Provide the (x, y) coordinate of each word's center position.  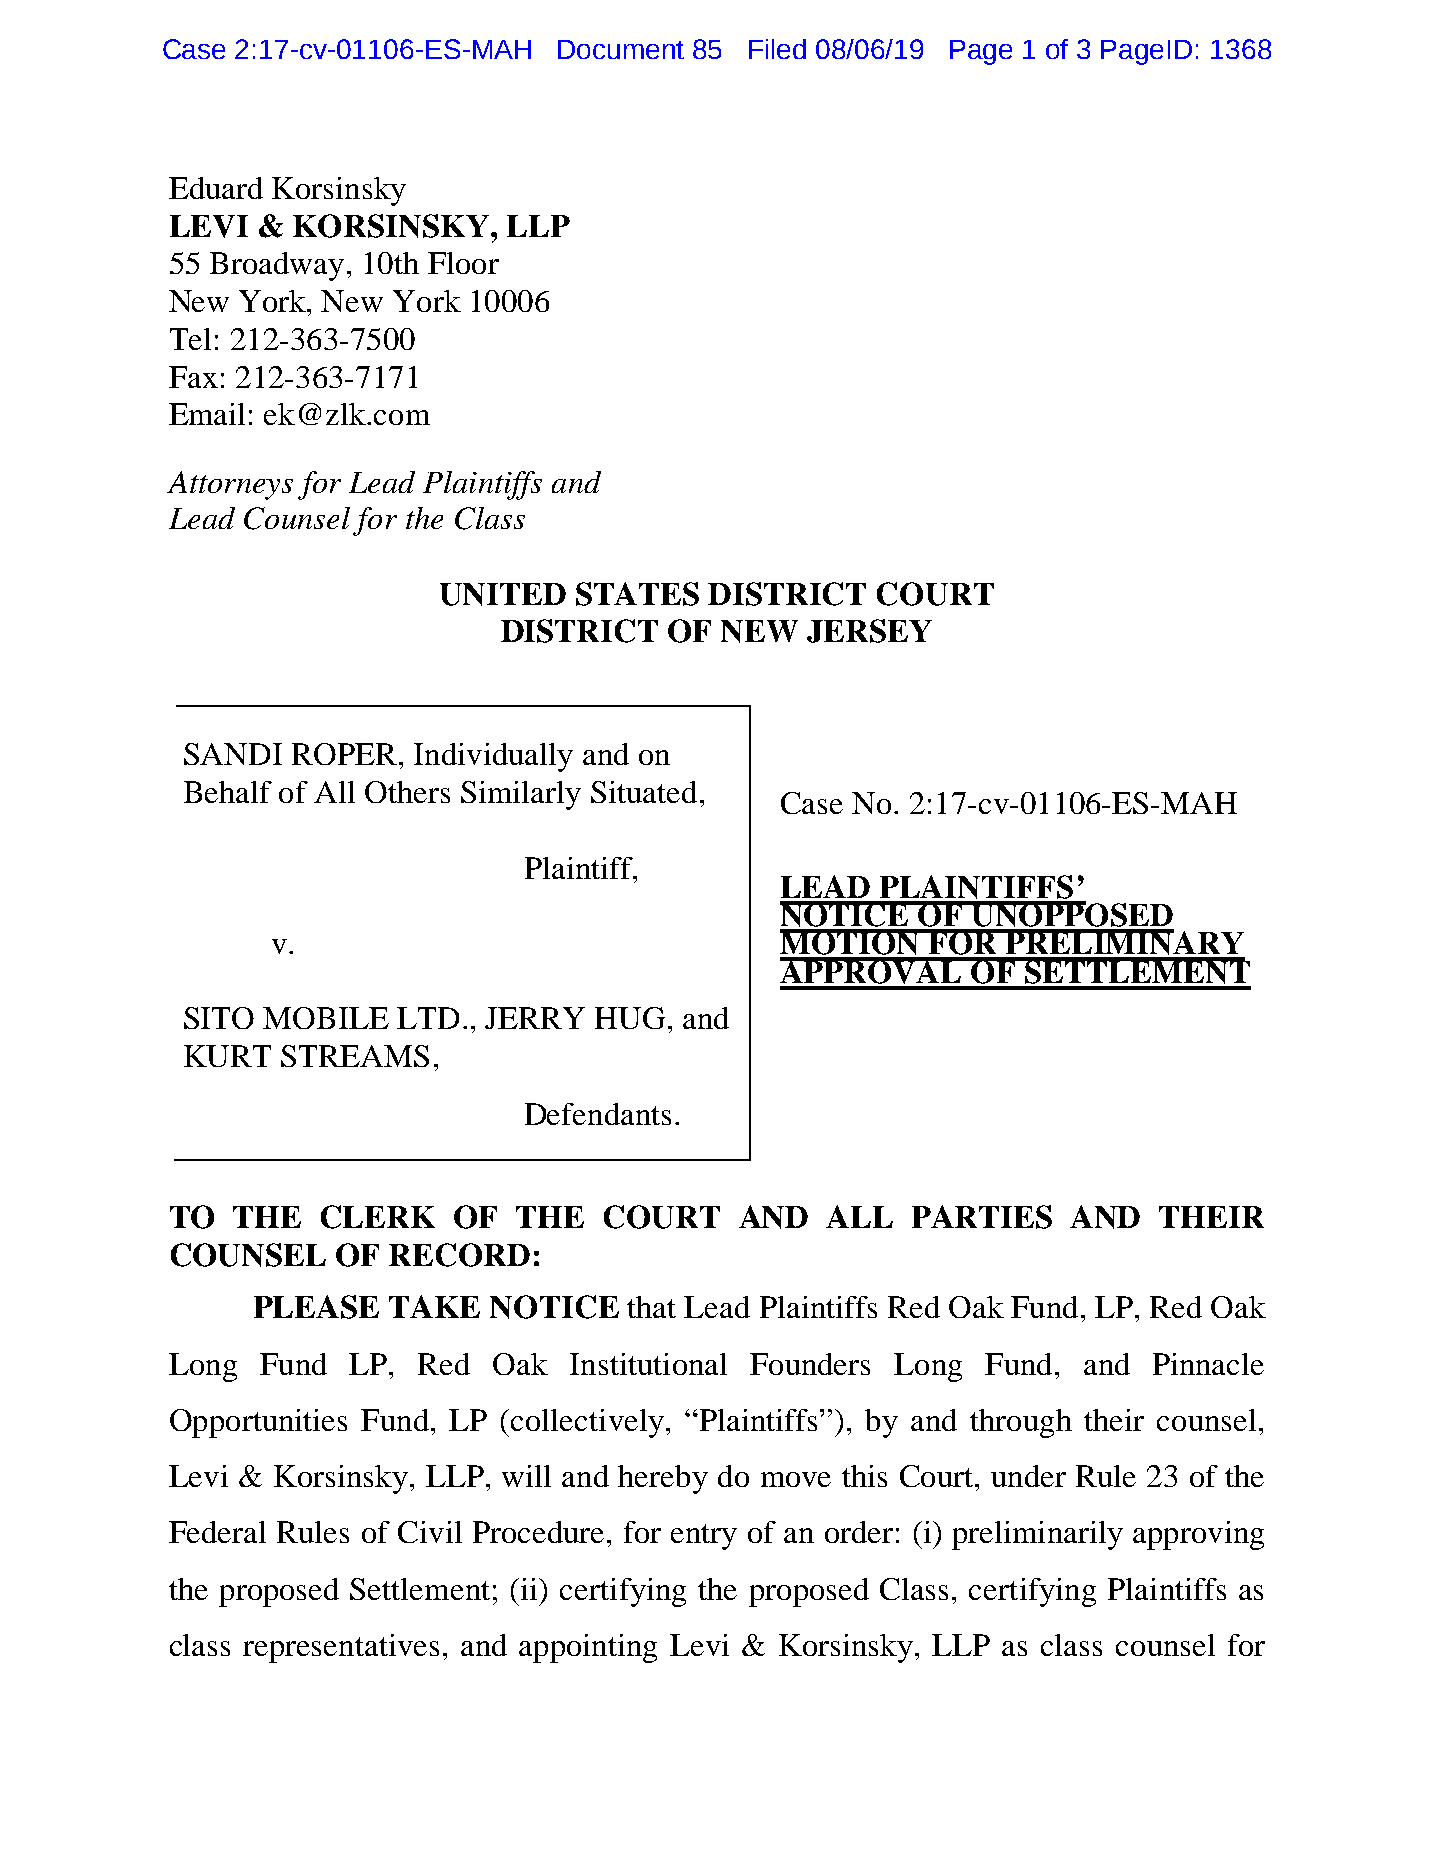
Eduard (216, 188)
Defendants (598, 1114)
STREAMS (355, 1056)
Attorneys (230, 485)
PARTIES (982, 1217)
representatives (341, 1648)
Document (621, 49)
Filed (777, 49)
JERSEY (869, 631)
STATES (637, 594)
